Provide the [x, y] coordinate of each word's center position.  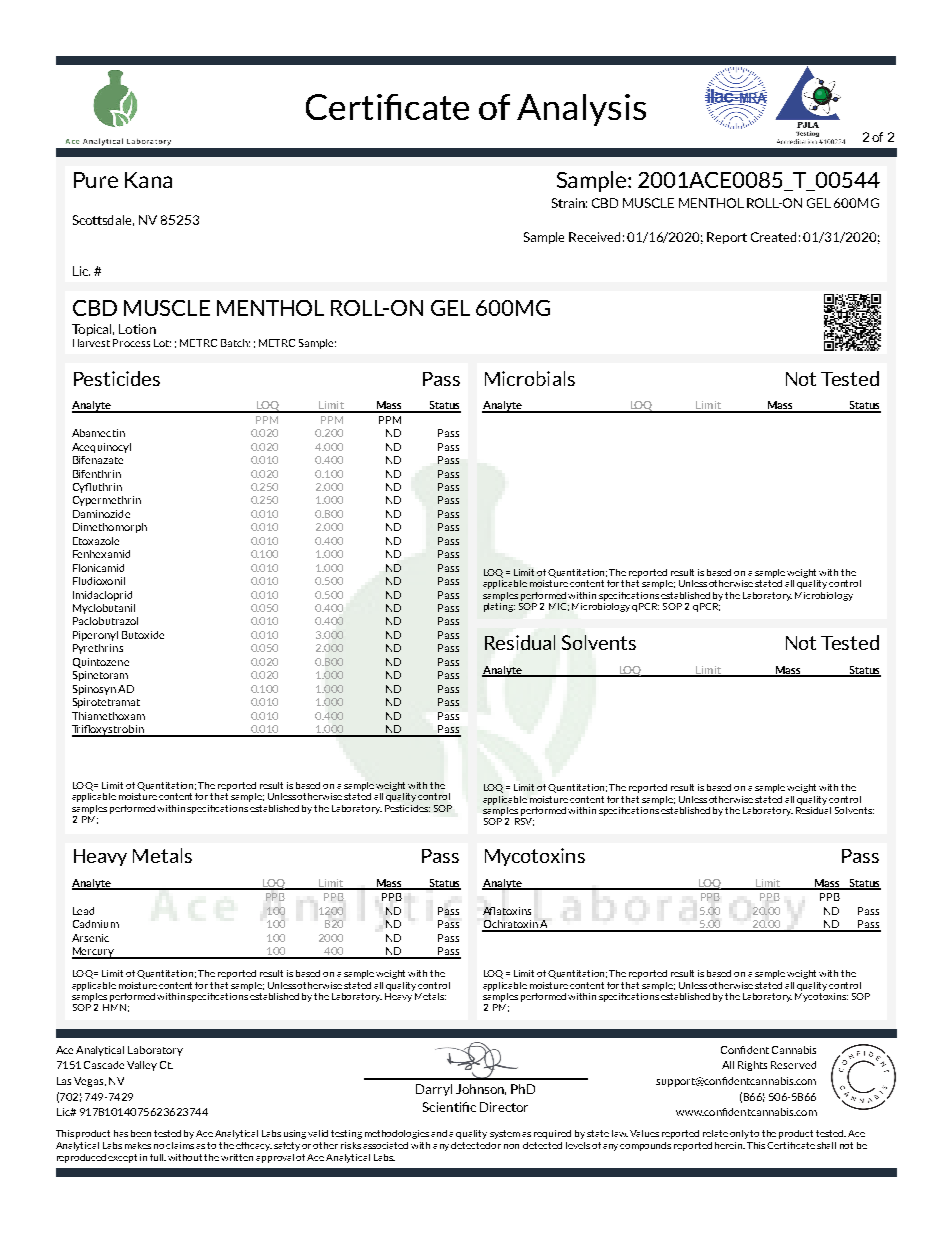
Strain [569, 203]
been [141, 1133]
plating [499, 606]
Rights [752, 1066]
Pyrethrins [98, 649]
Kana [148, 180]
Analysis [581, 110]
